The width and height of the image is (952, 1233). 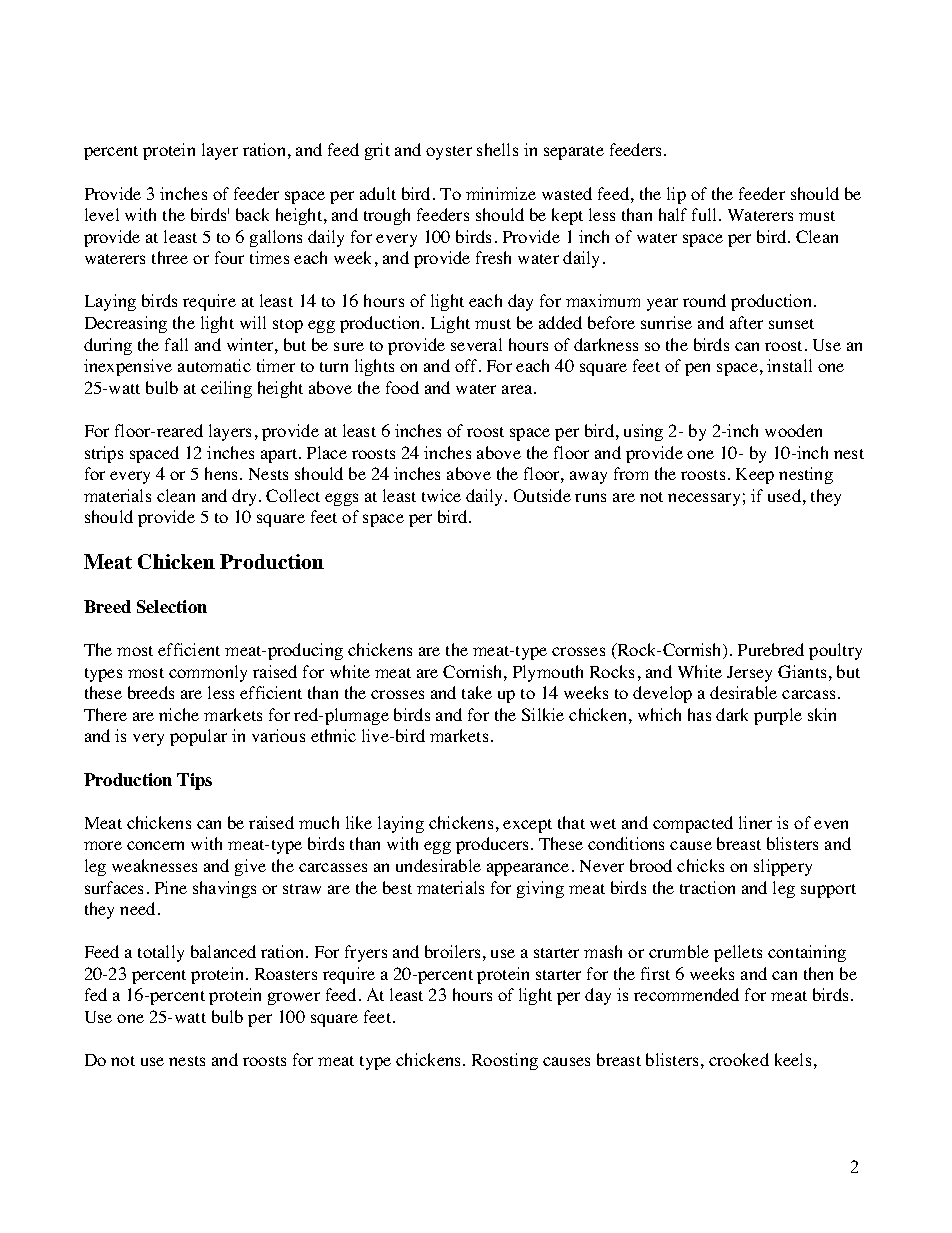 I want to click on Keep, so click(x=755, y=476).
